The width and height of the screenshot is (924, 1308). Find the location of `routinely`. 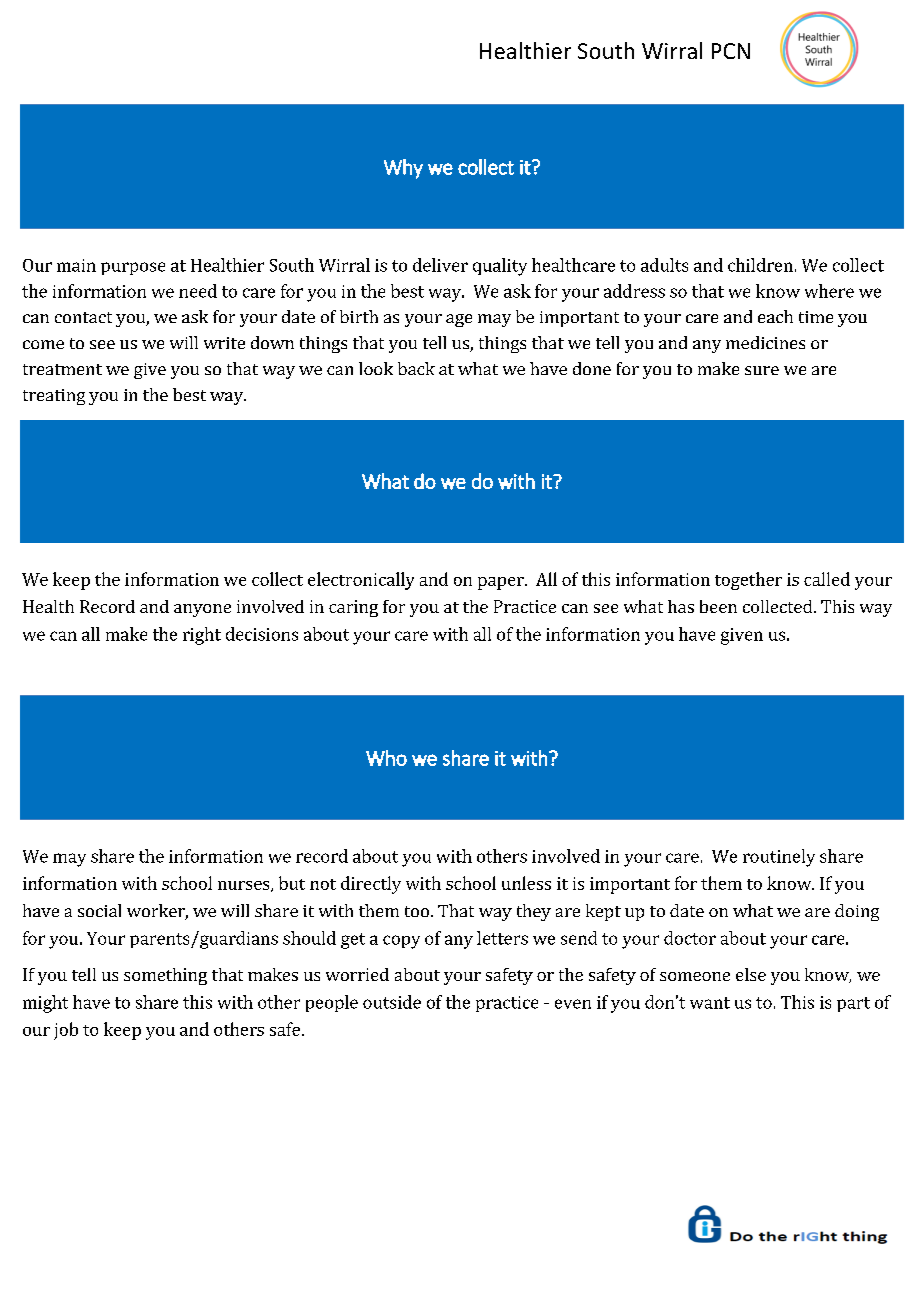

routinely is located at coordinates (779, 858).
